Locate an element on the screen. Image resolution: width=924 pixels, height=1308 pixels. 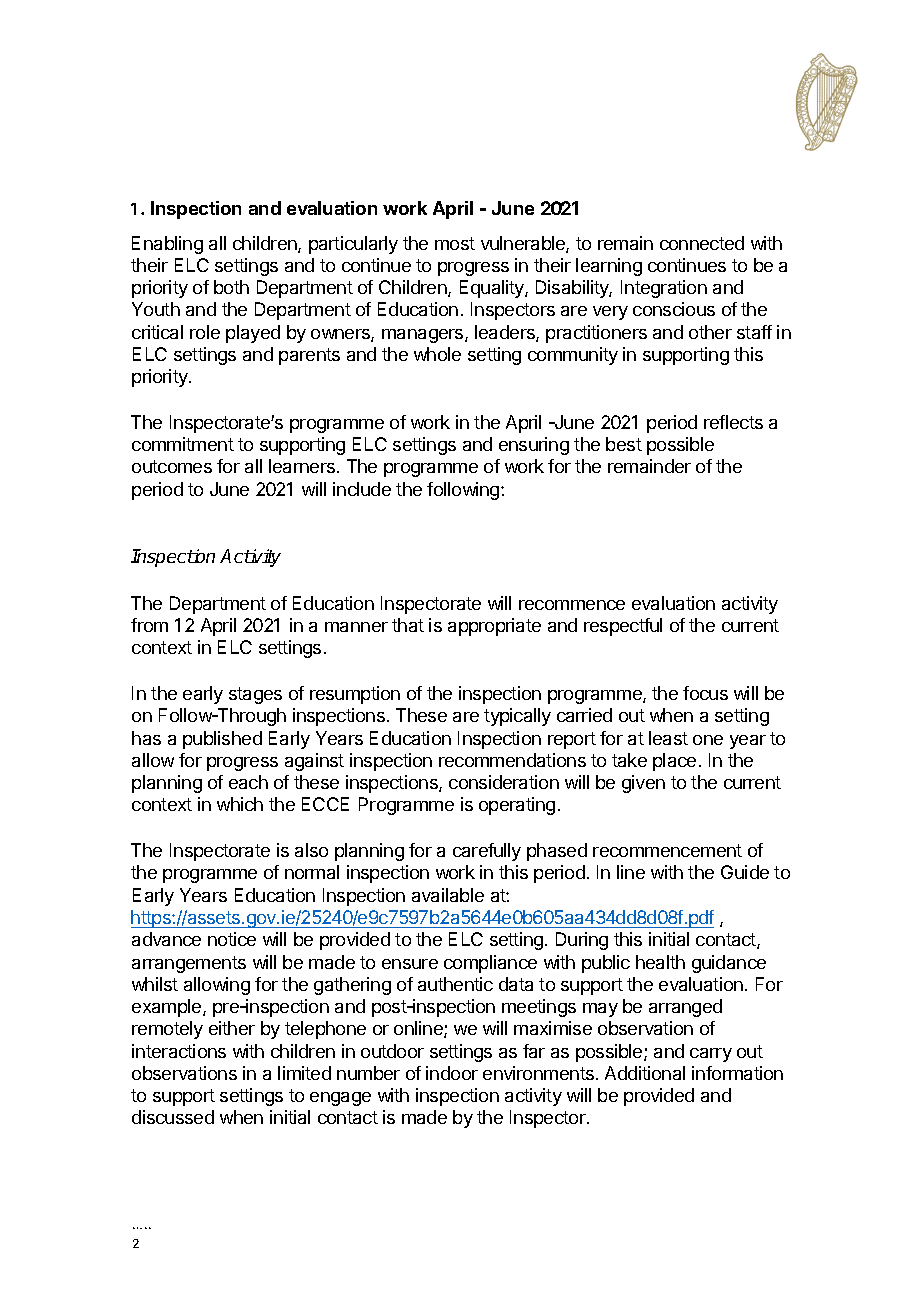
discussed is located at coordinates (173, 1117).
